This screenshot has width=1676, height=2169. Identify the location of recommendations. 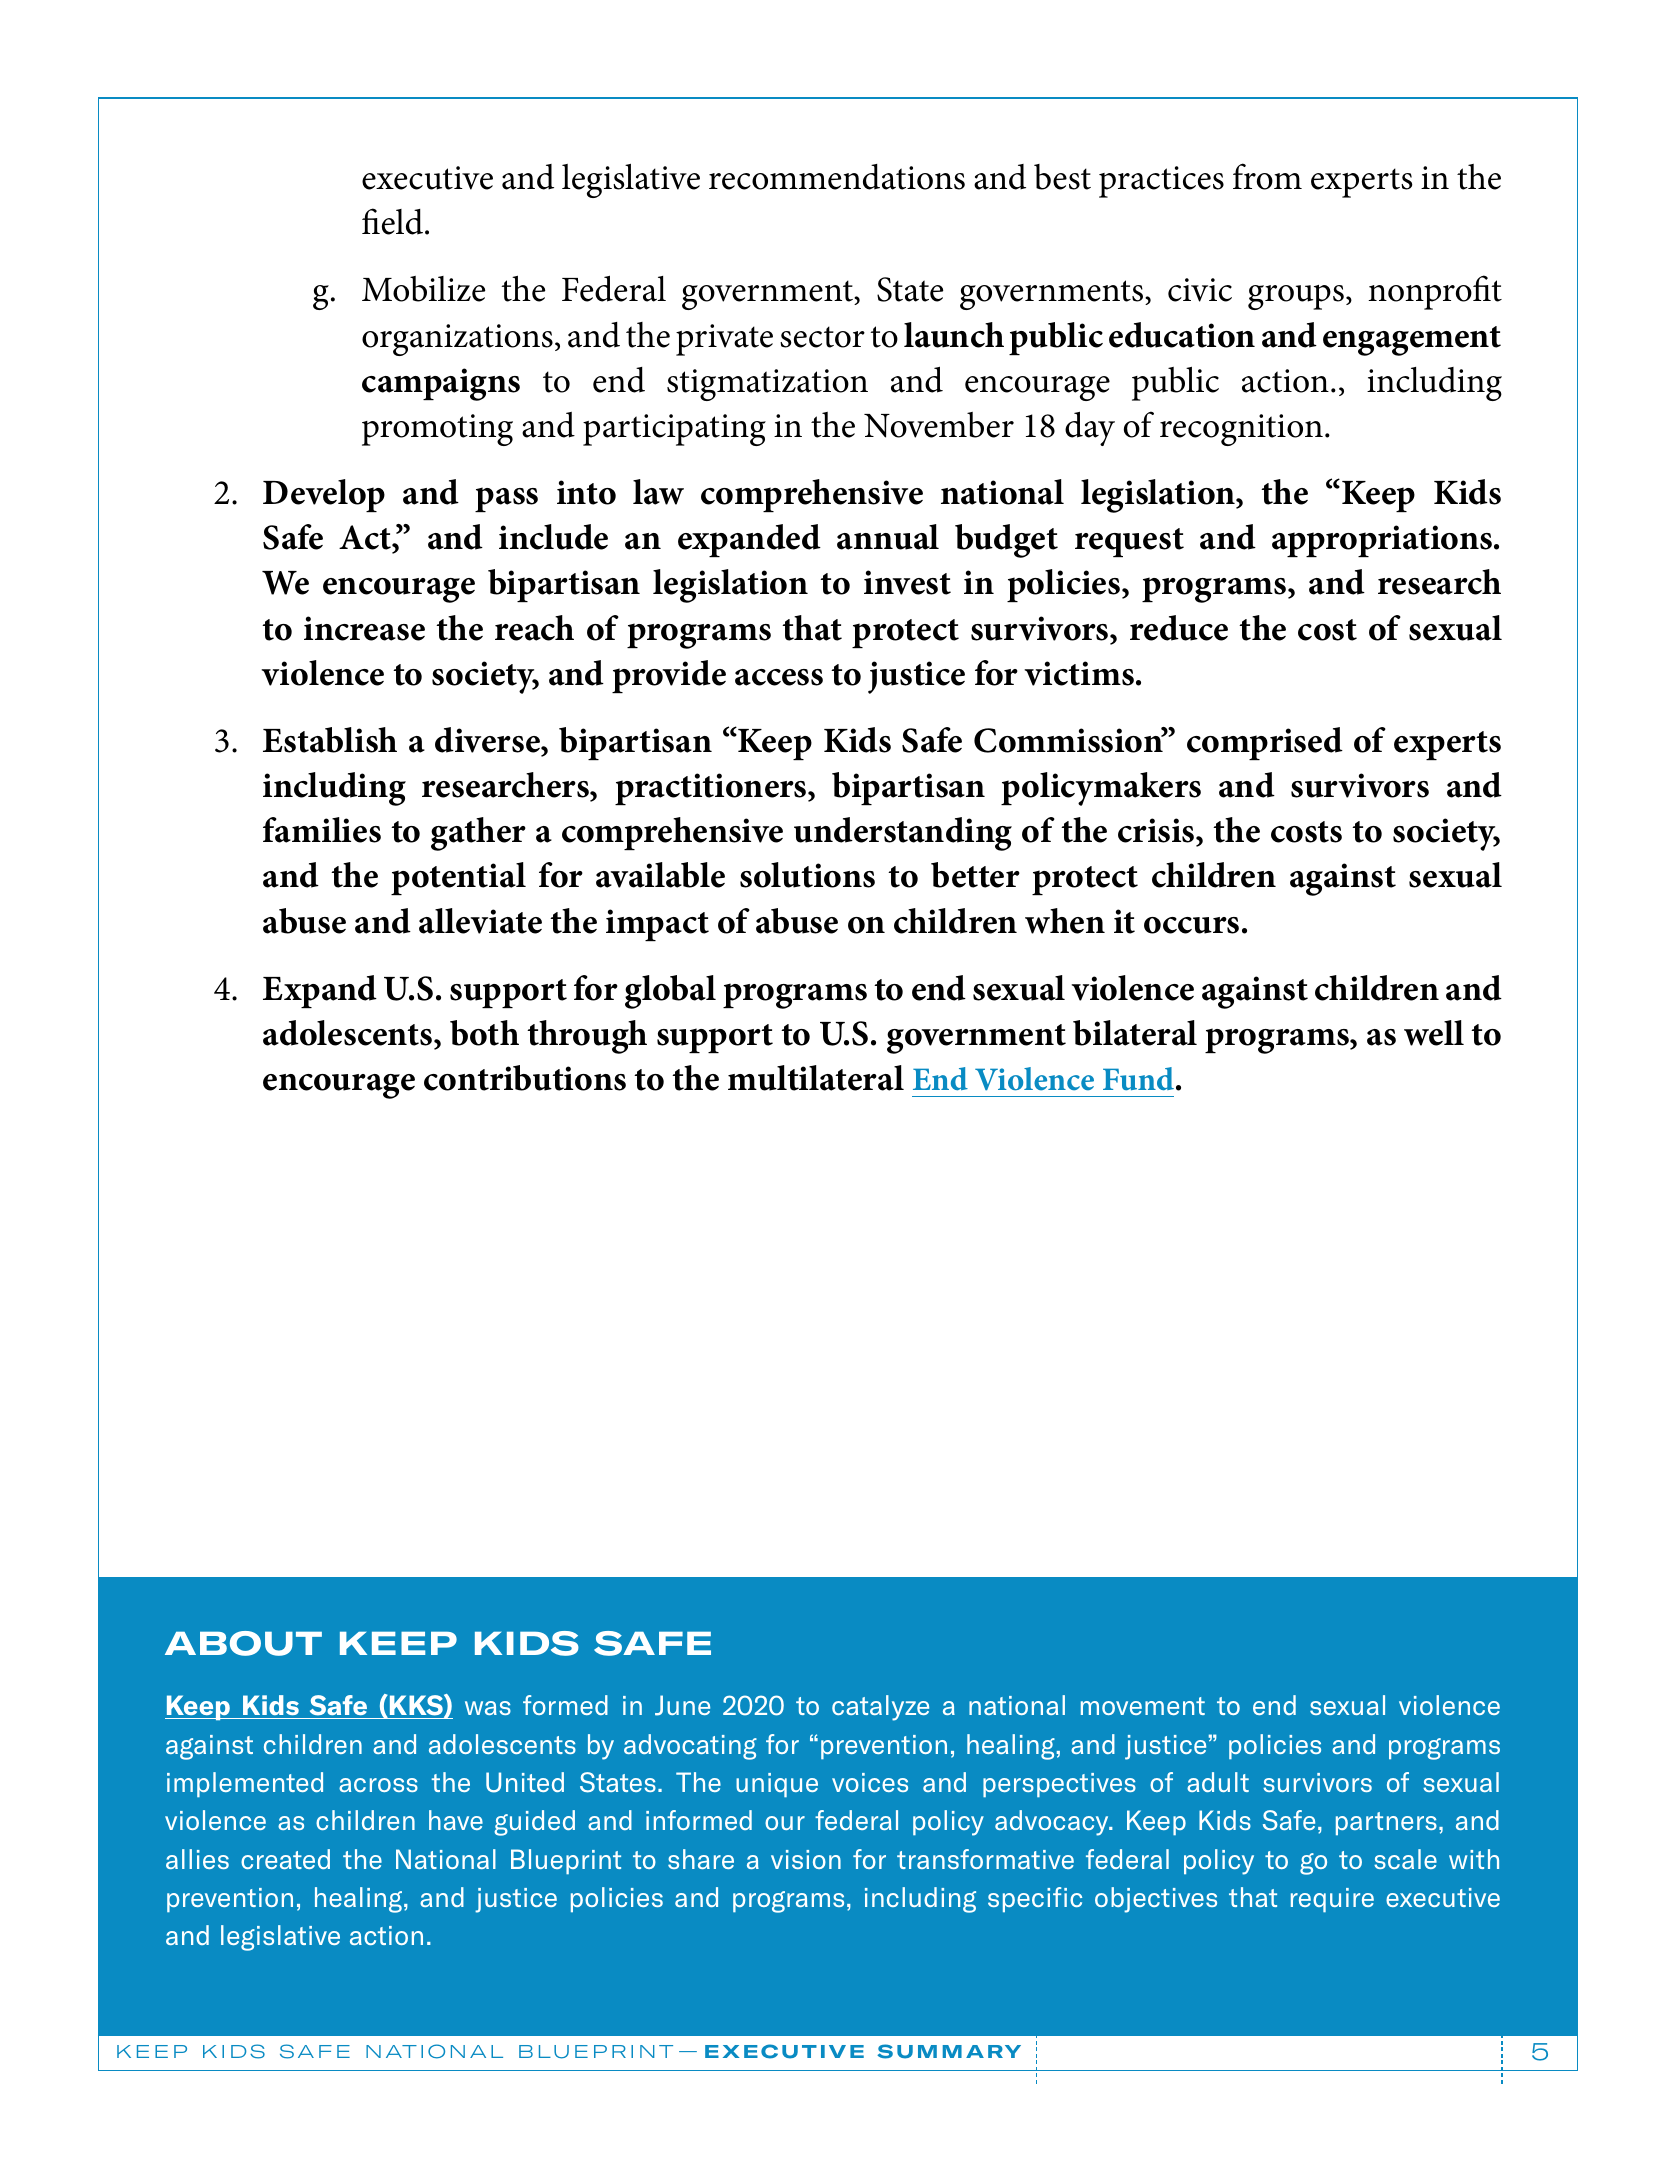
(837, 177).
